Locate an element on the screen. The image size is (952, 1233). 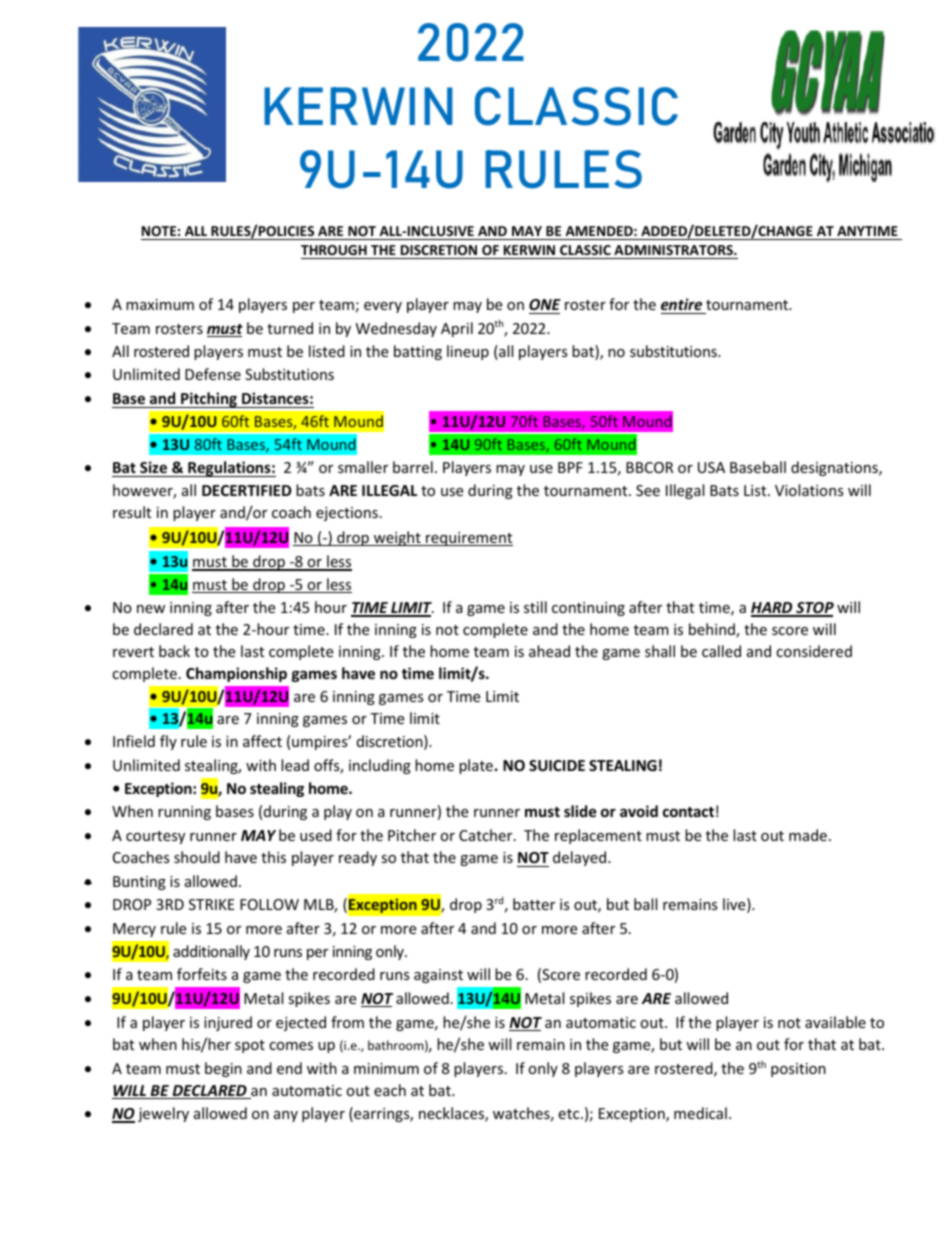
begin is located at coordinates (223, 1069).
